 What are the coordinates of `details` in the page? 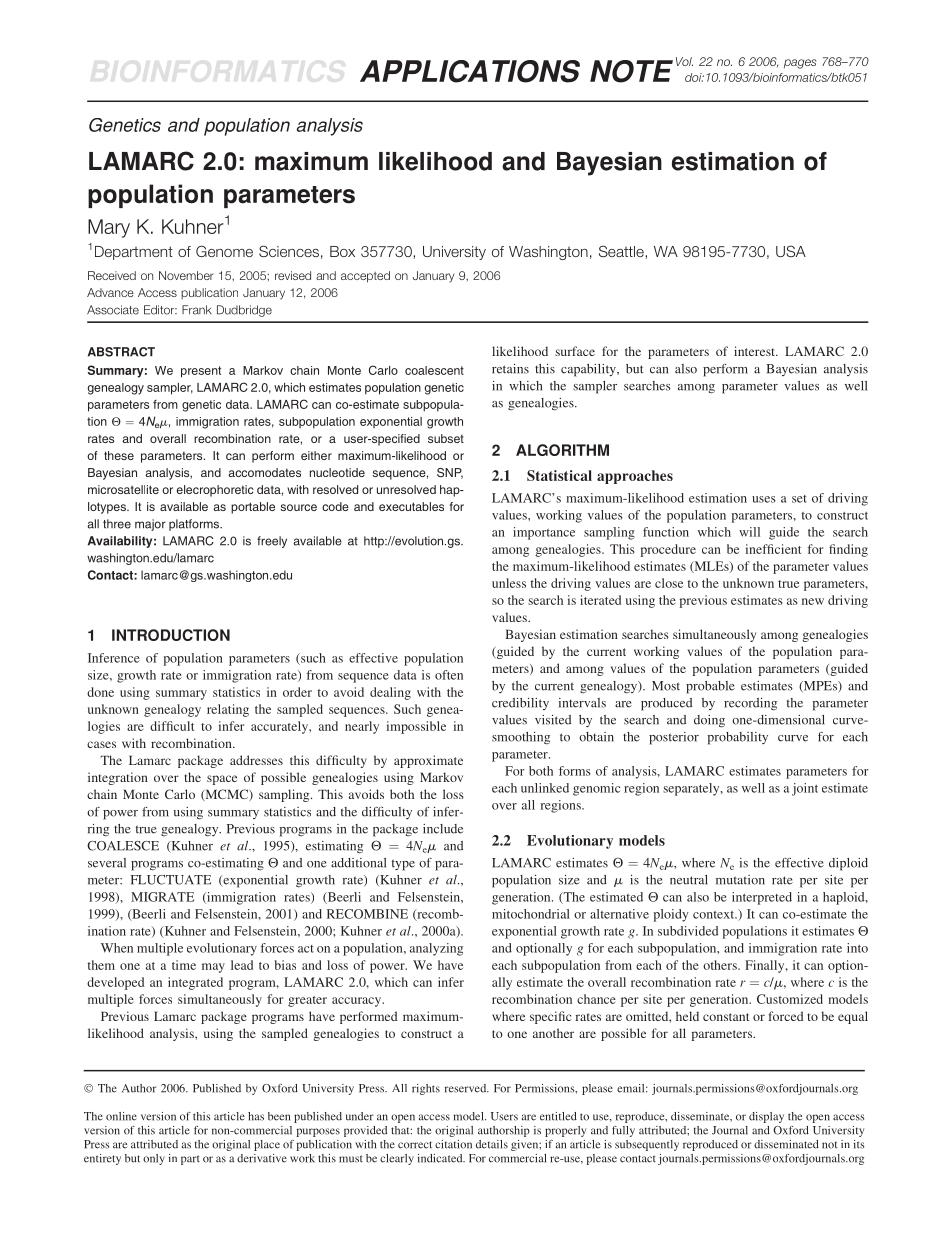 It's located at (492, 1144).
